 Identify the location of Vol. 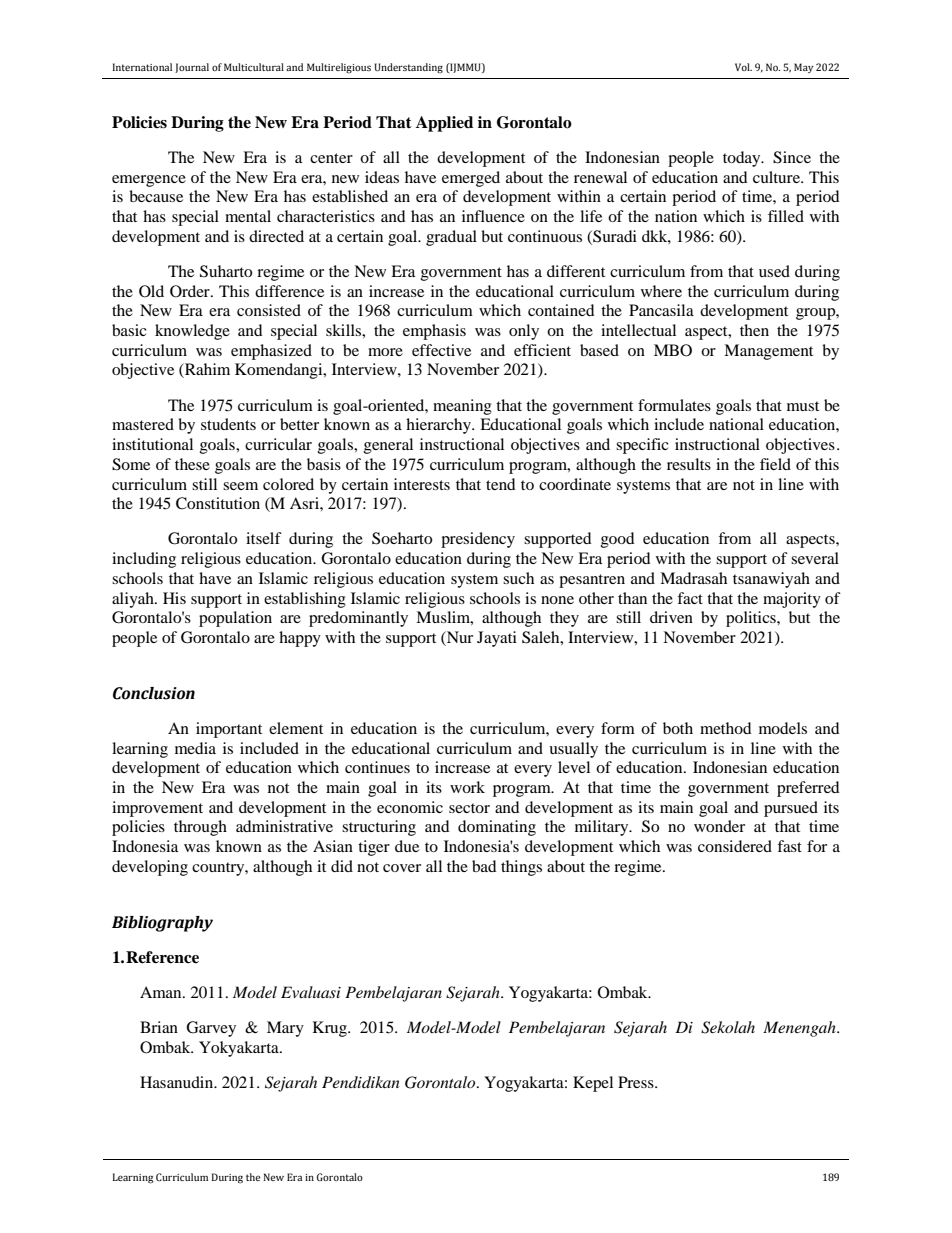
(743, 67).
